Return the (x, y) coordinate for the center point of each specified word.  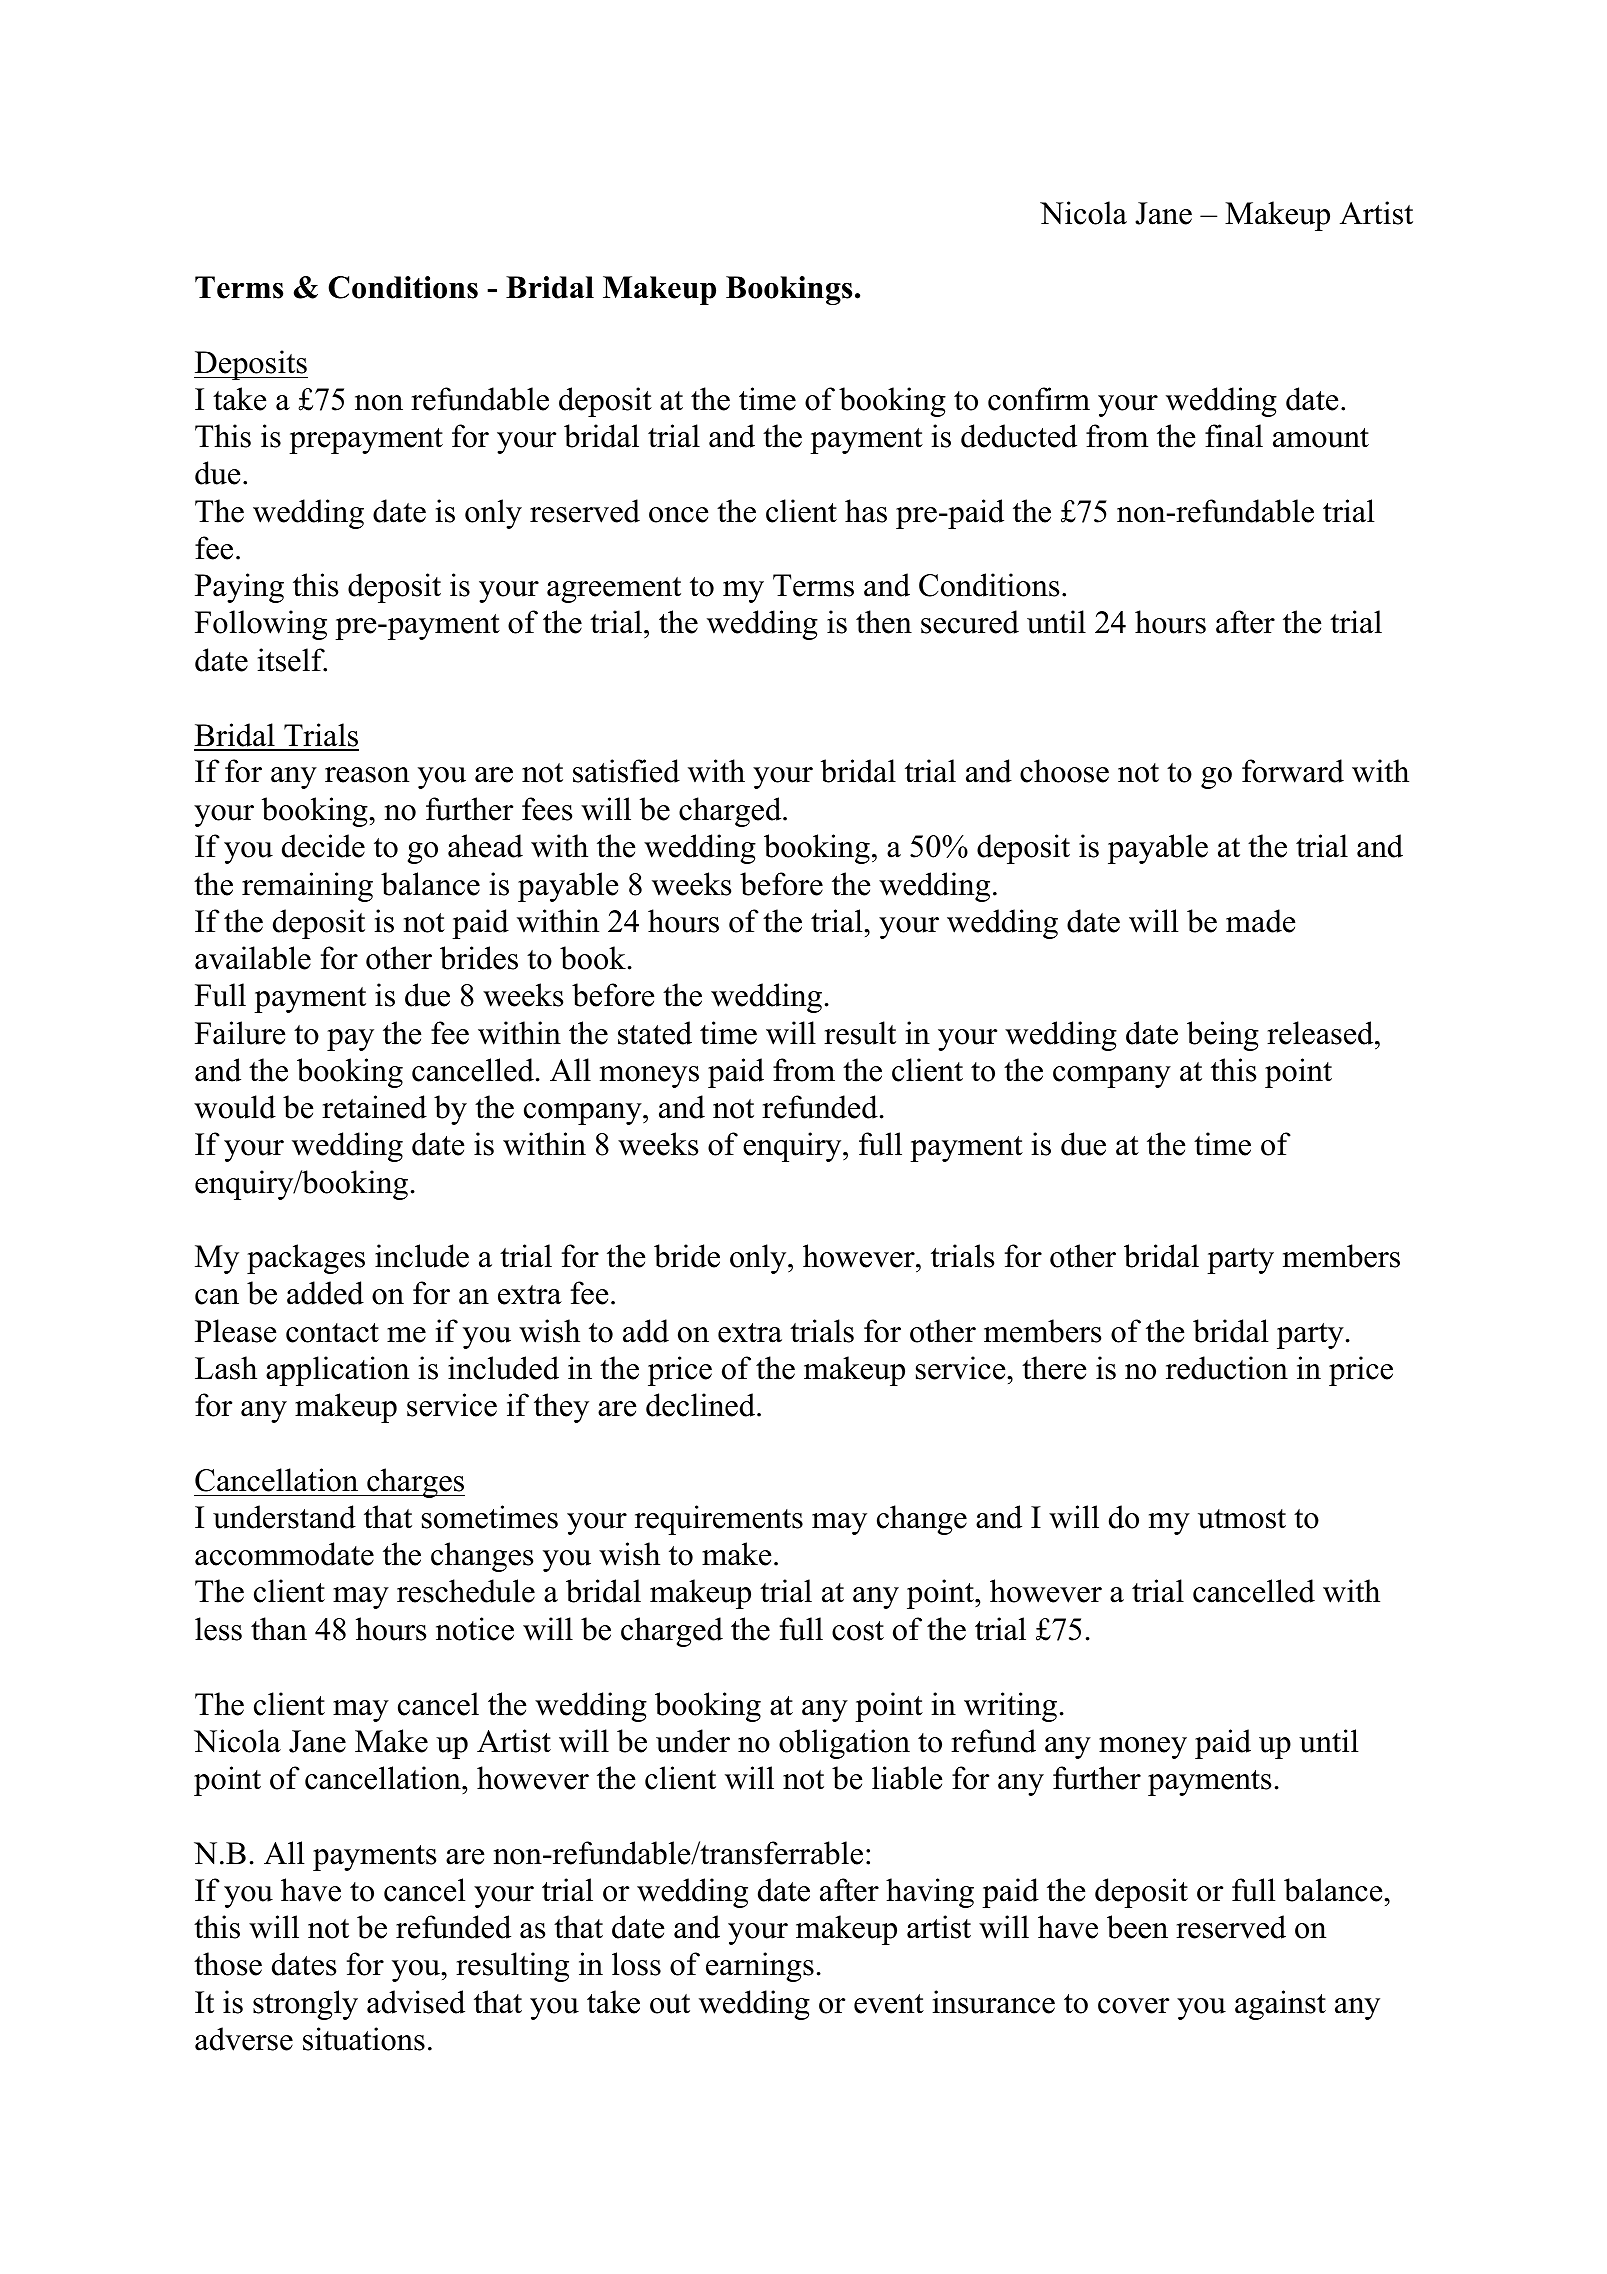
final (1234, 436)
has (866, 511)
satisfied (626, 771)
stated (655, 1033)
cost (858, 1631)
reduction (1227, 1368)
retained (374, 1107)
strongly (305, 2005)
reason (367, 775)
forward (1293, 771)
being (1223, 1036)
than (279, 1629)
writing (1010, 1707)
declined (702, 1405)
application (337, 1371)
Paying (239, 588)
